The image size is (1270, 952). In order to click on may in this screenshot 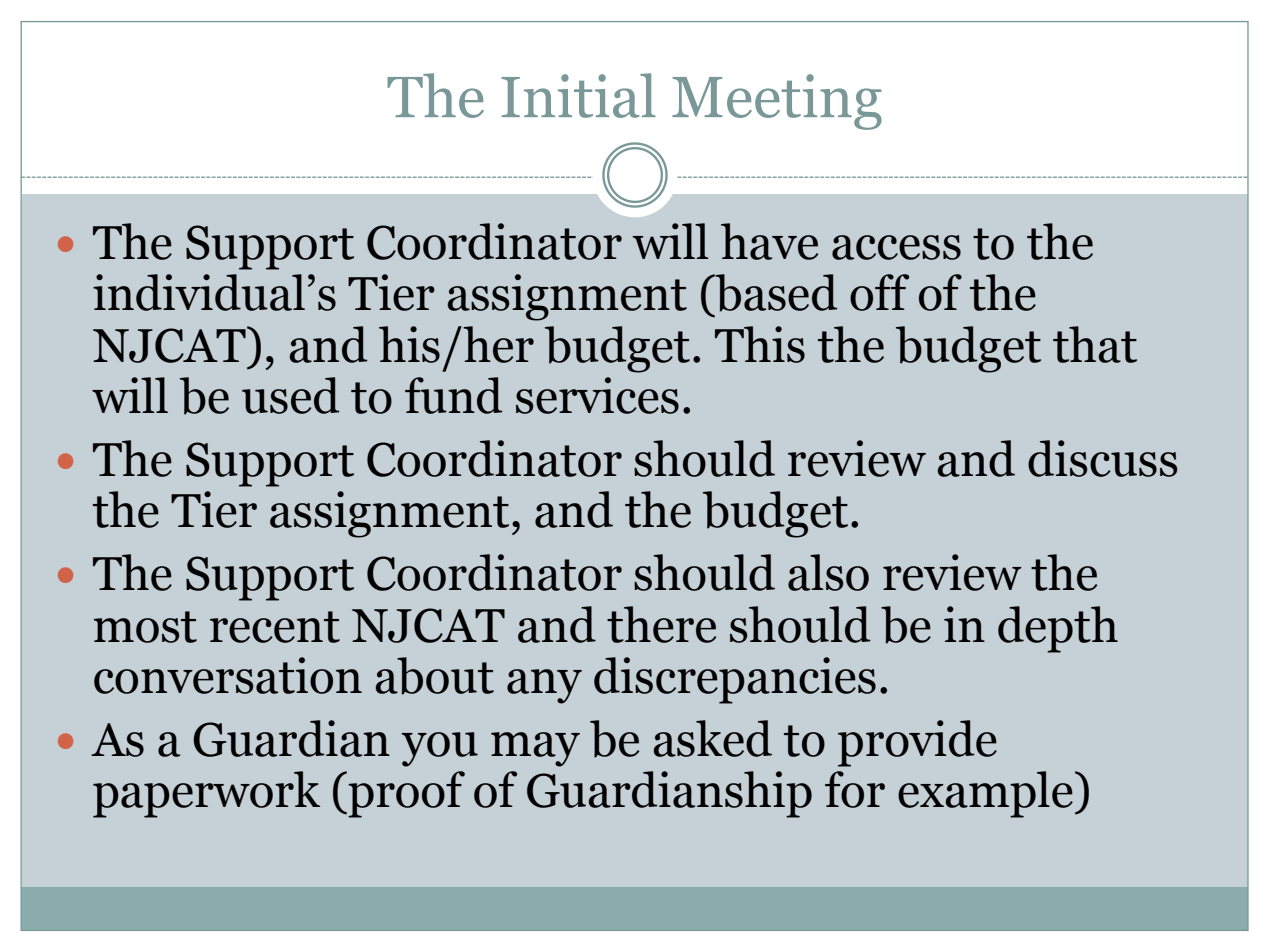, I will do `click(535, 749)`.
